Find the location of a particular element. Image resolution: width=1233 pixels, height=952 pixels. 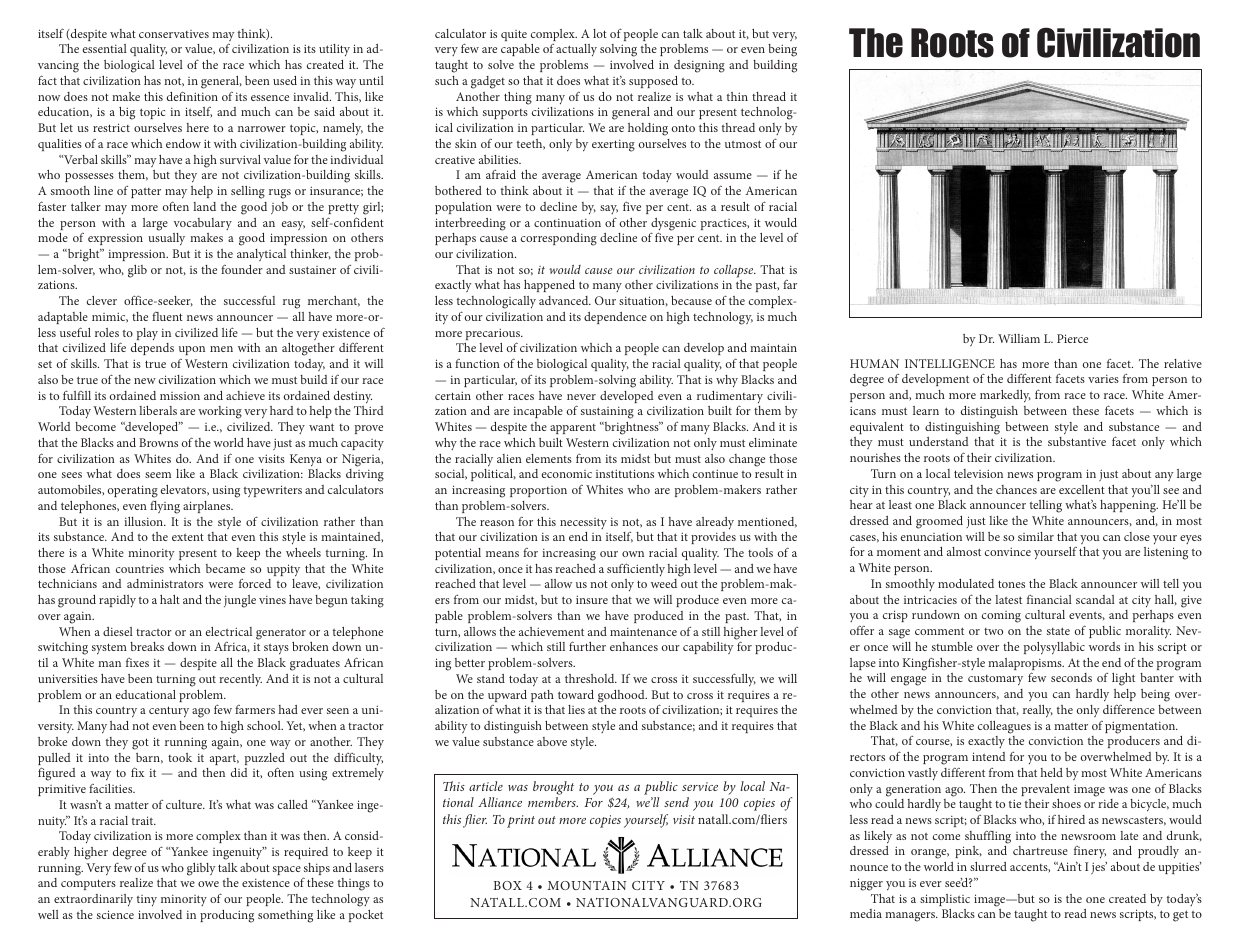

financial is located at coordinates (1049, 599).
